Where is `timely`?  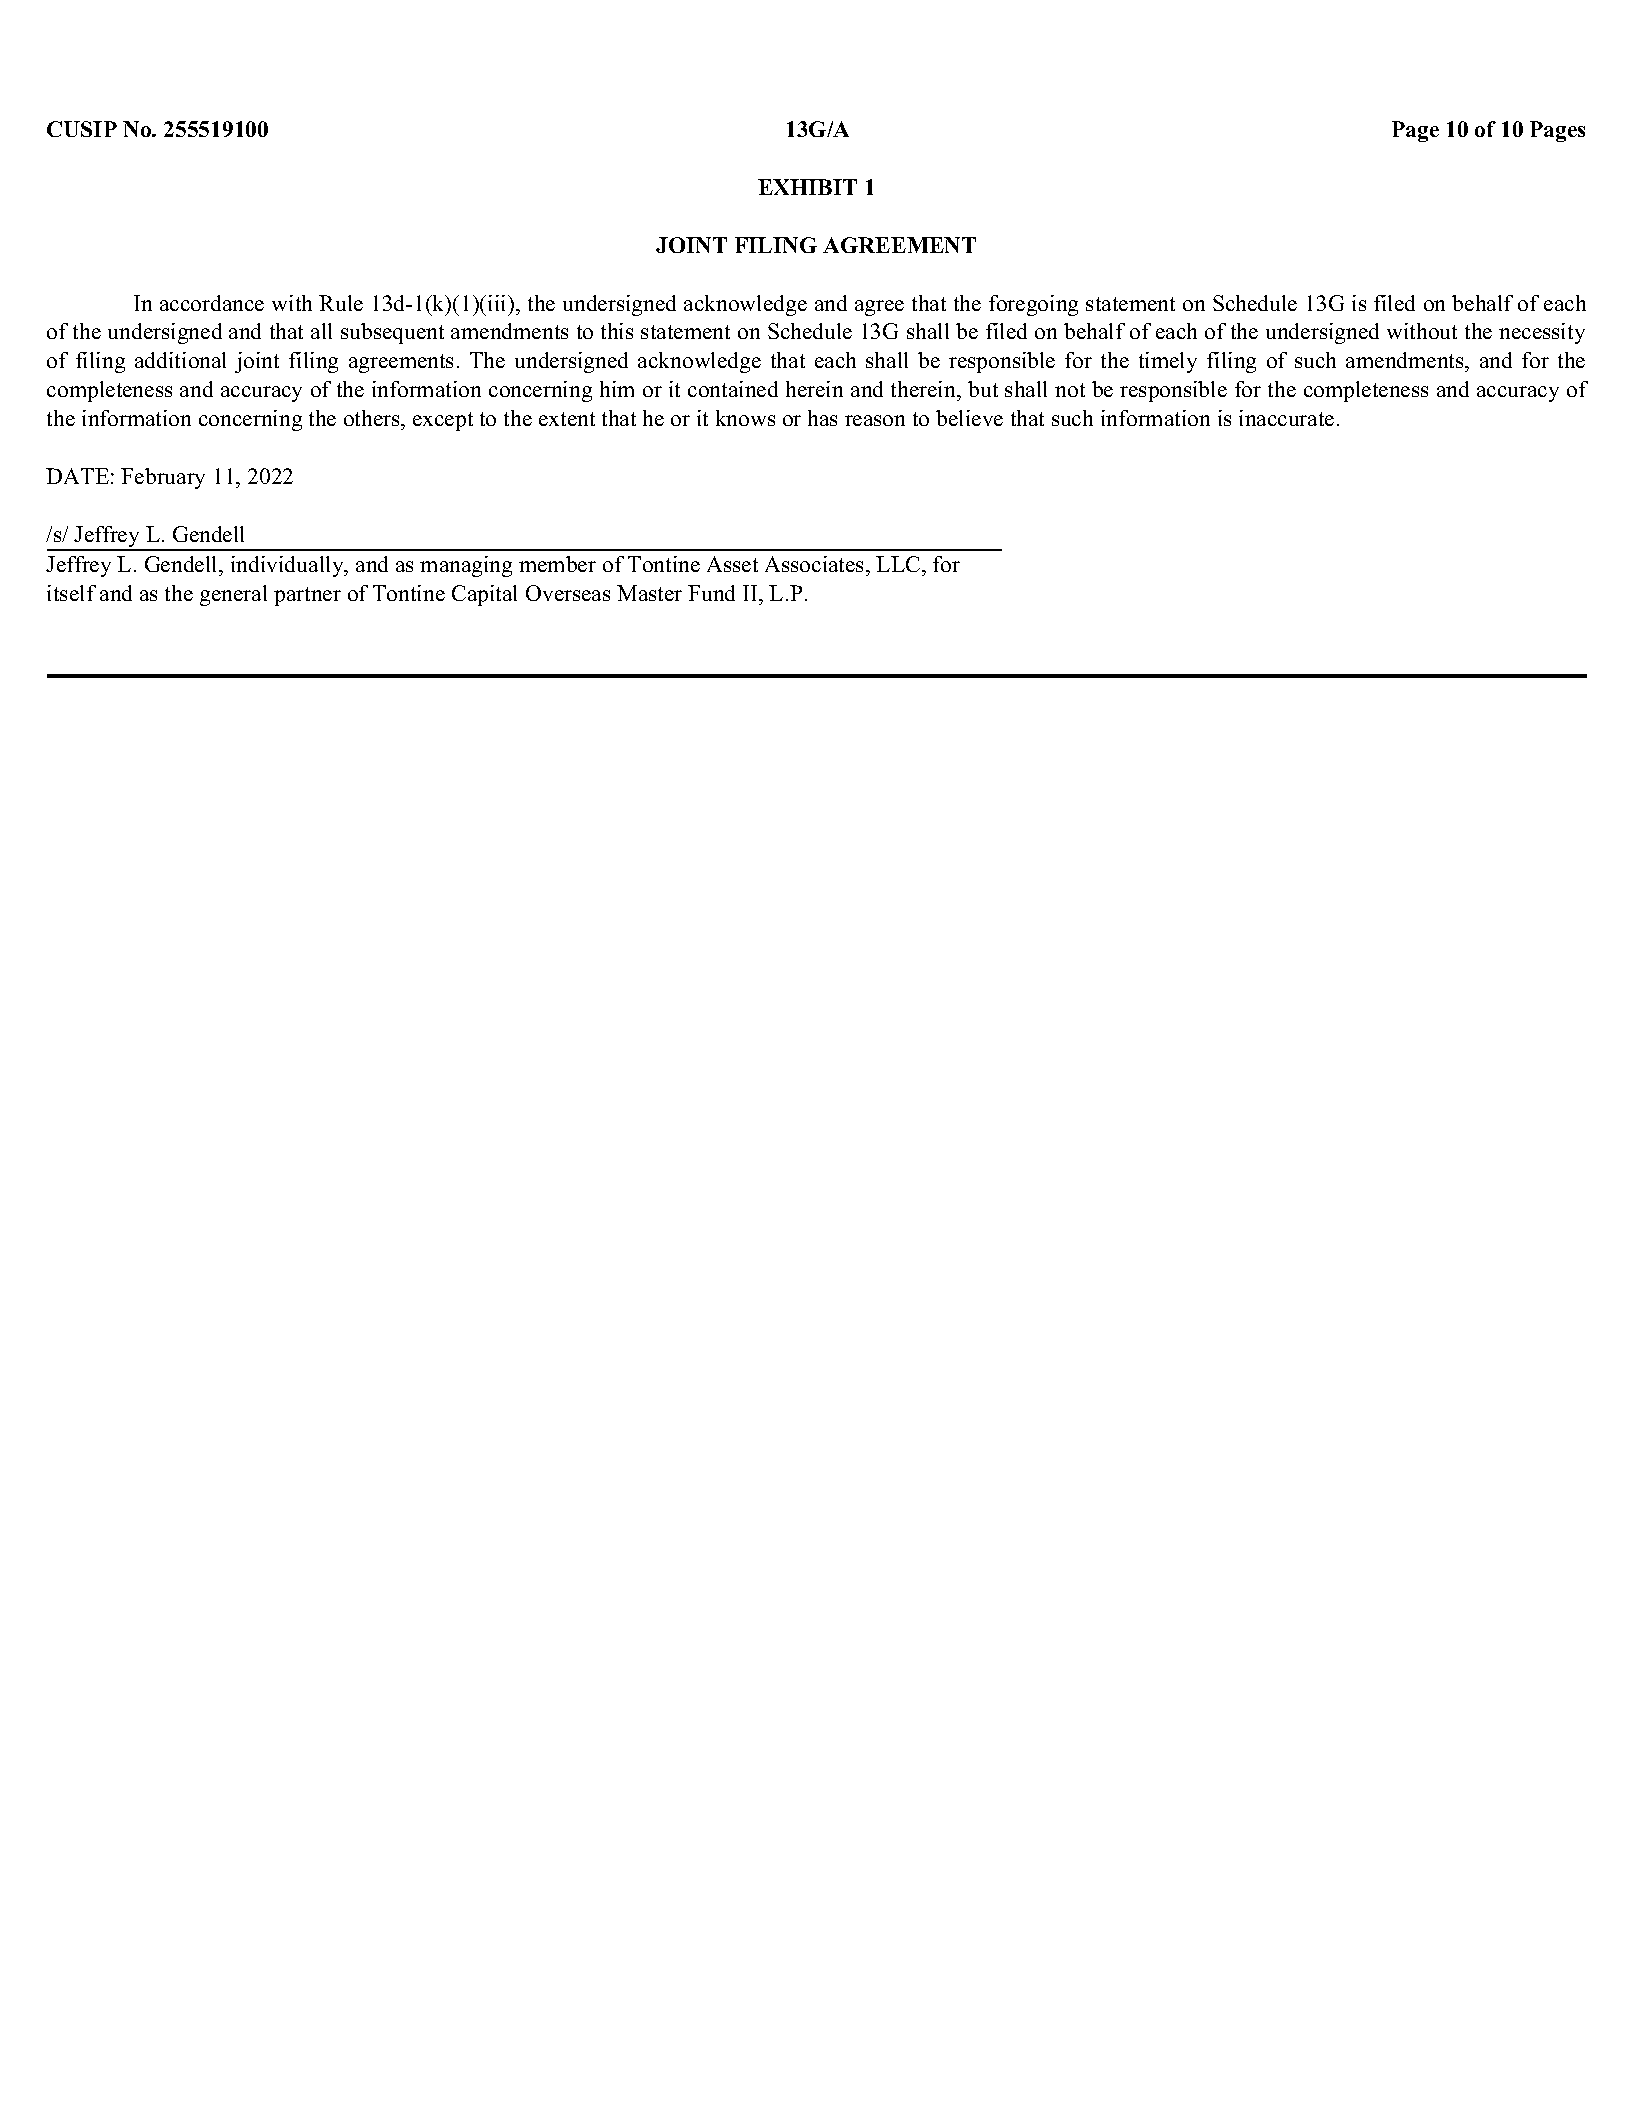 timely is located at coordinates (1168, 362).
